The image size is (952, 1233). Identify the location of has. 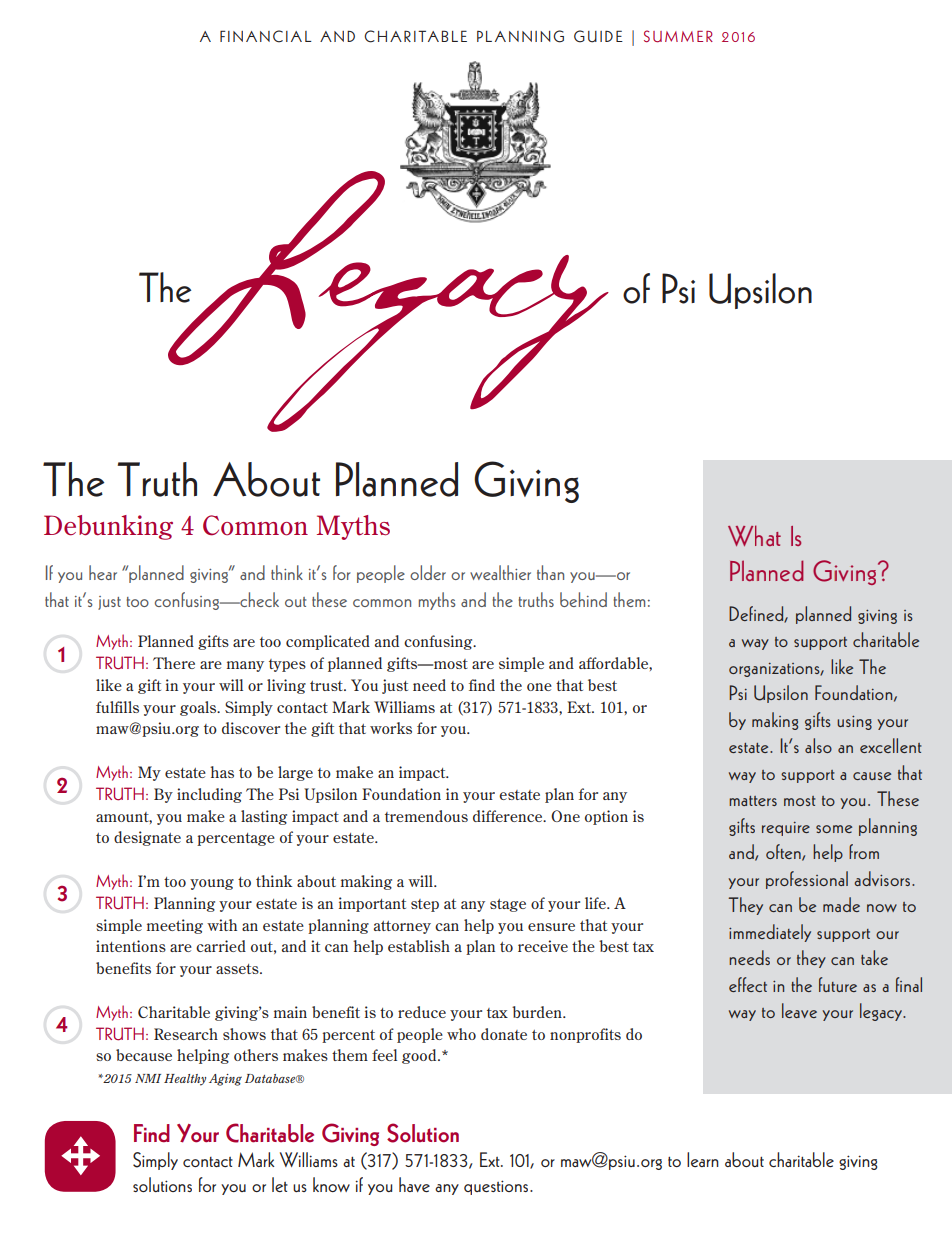
(222, 772).
